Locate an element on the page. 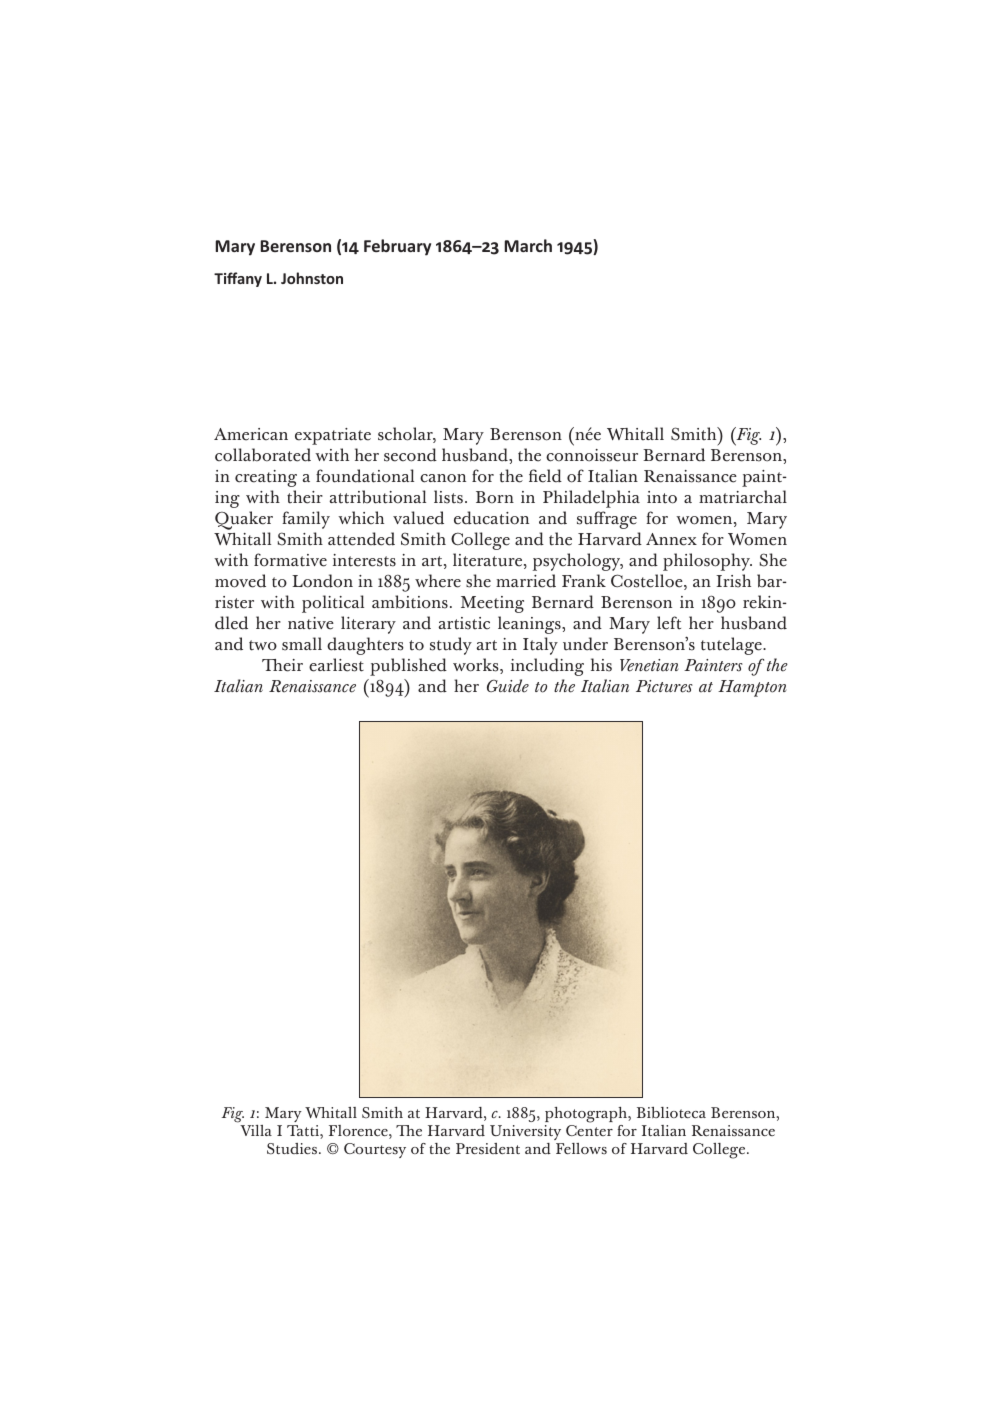 The height and width of the image is (1417, 1002). Guide is located at coordinates (508, 686).
